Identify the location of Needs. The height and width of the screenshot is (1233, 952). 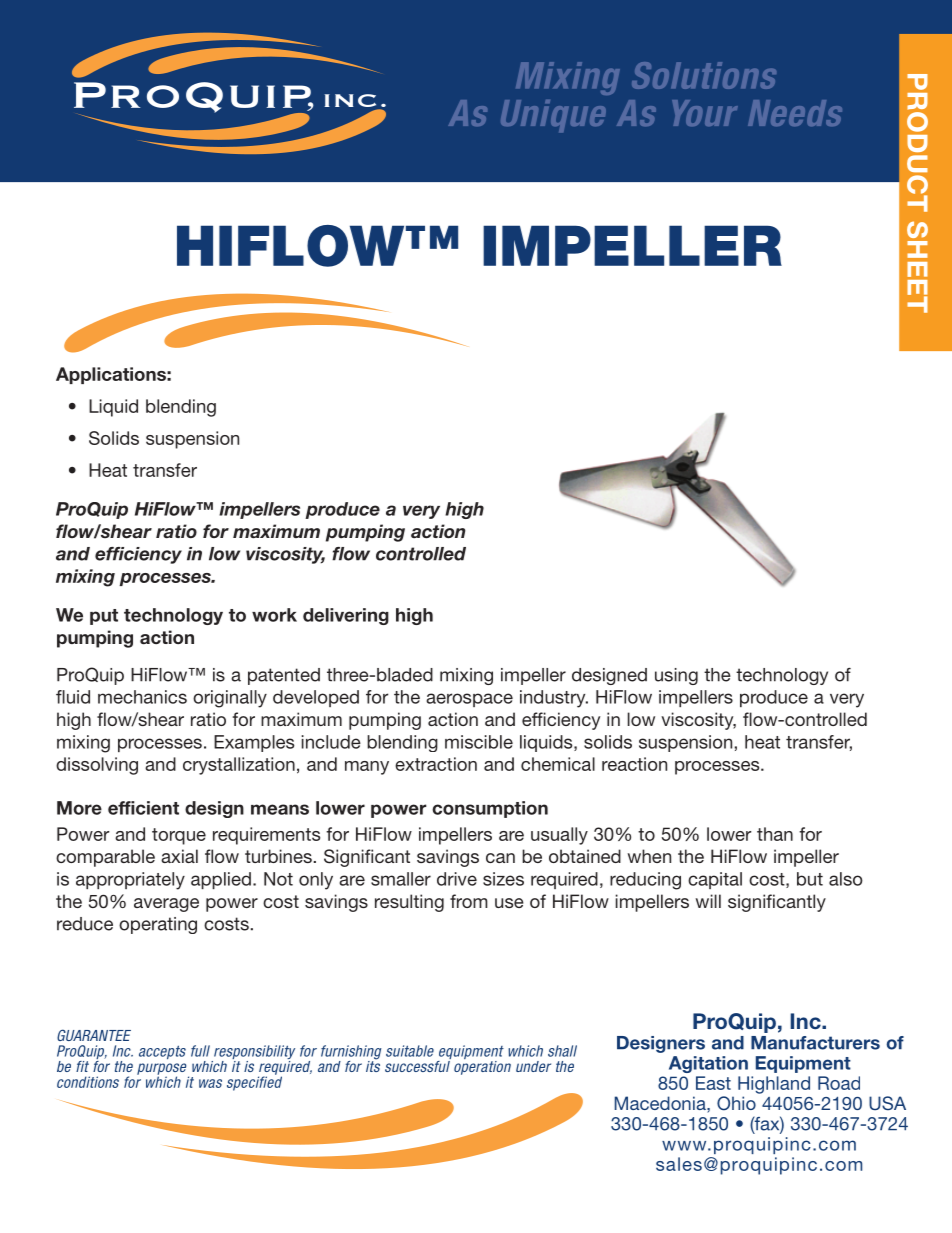
(795, 113).
